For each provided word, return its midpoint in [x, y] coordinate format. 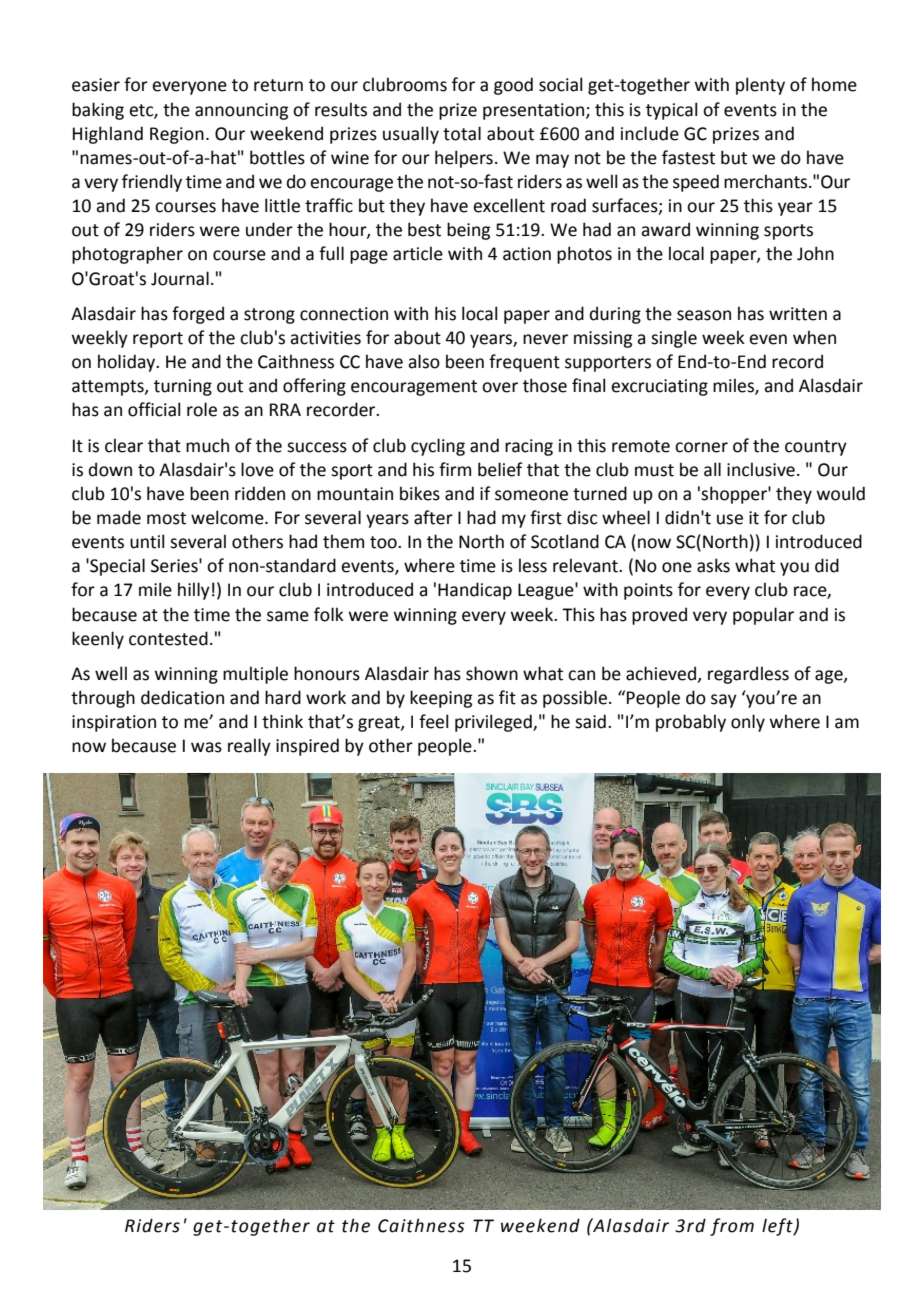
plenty [760, 86]
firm [455, 469]
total [462, 133]
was [206, 747]
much [207, 445]
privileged [494, 723]
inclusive [761, 469]
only [748, 723]
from [732, 1227]
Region [177, 135]
